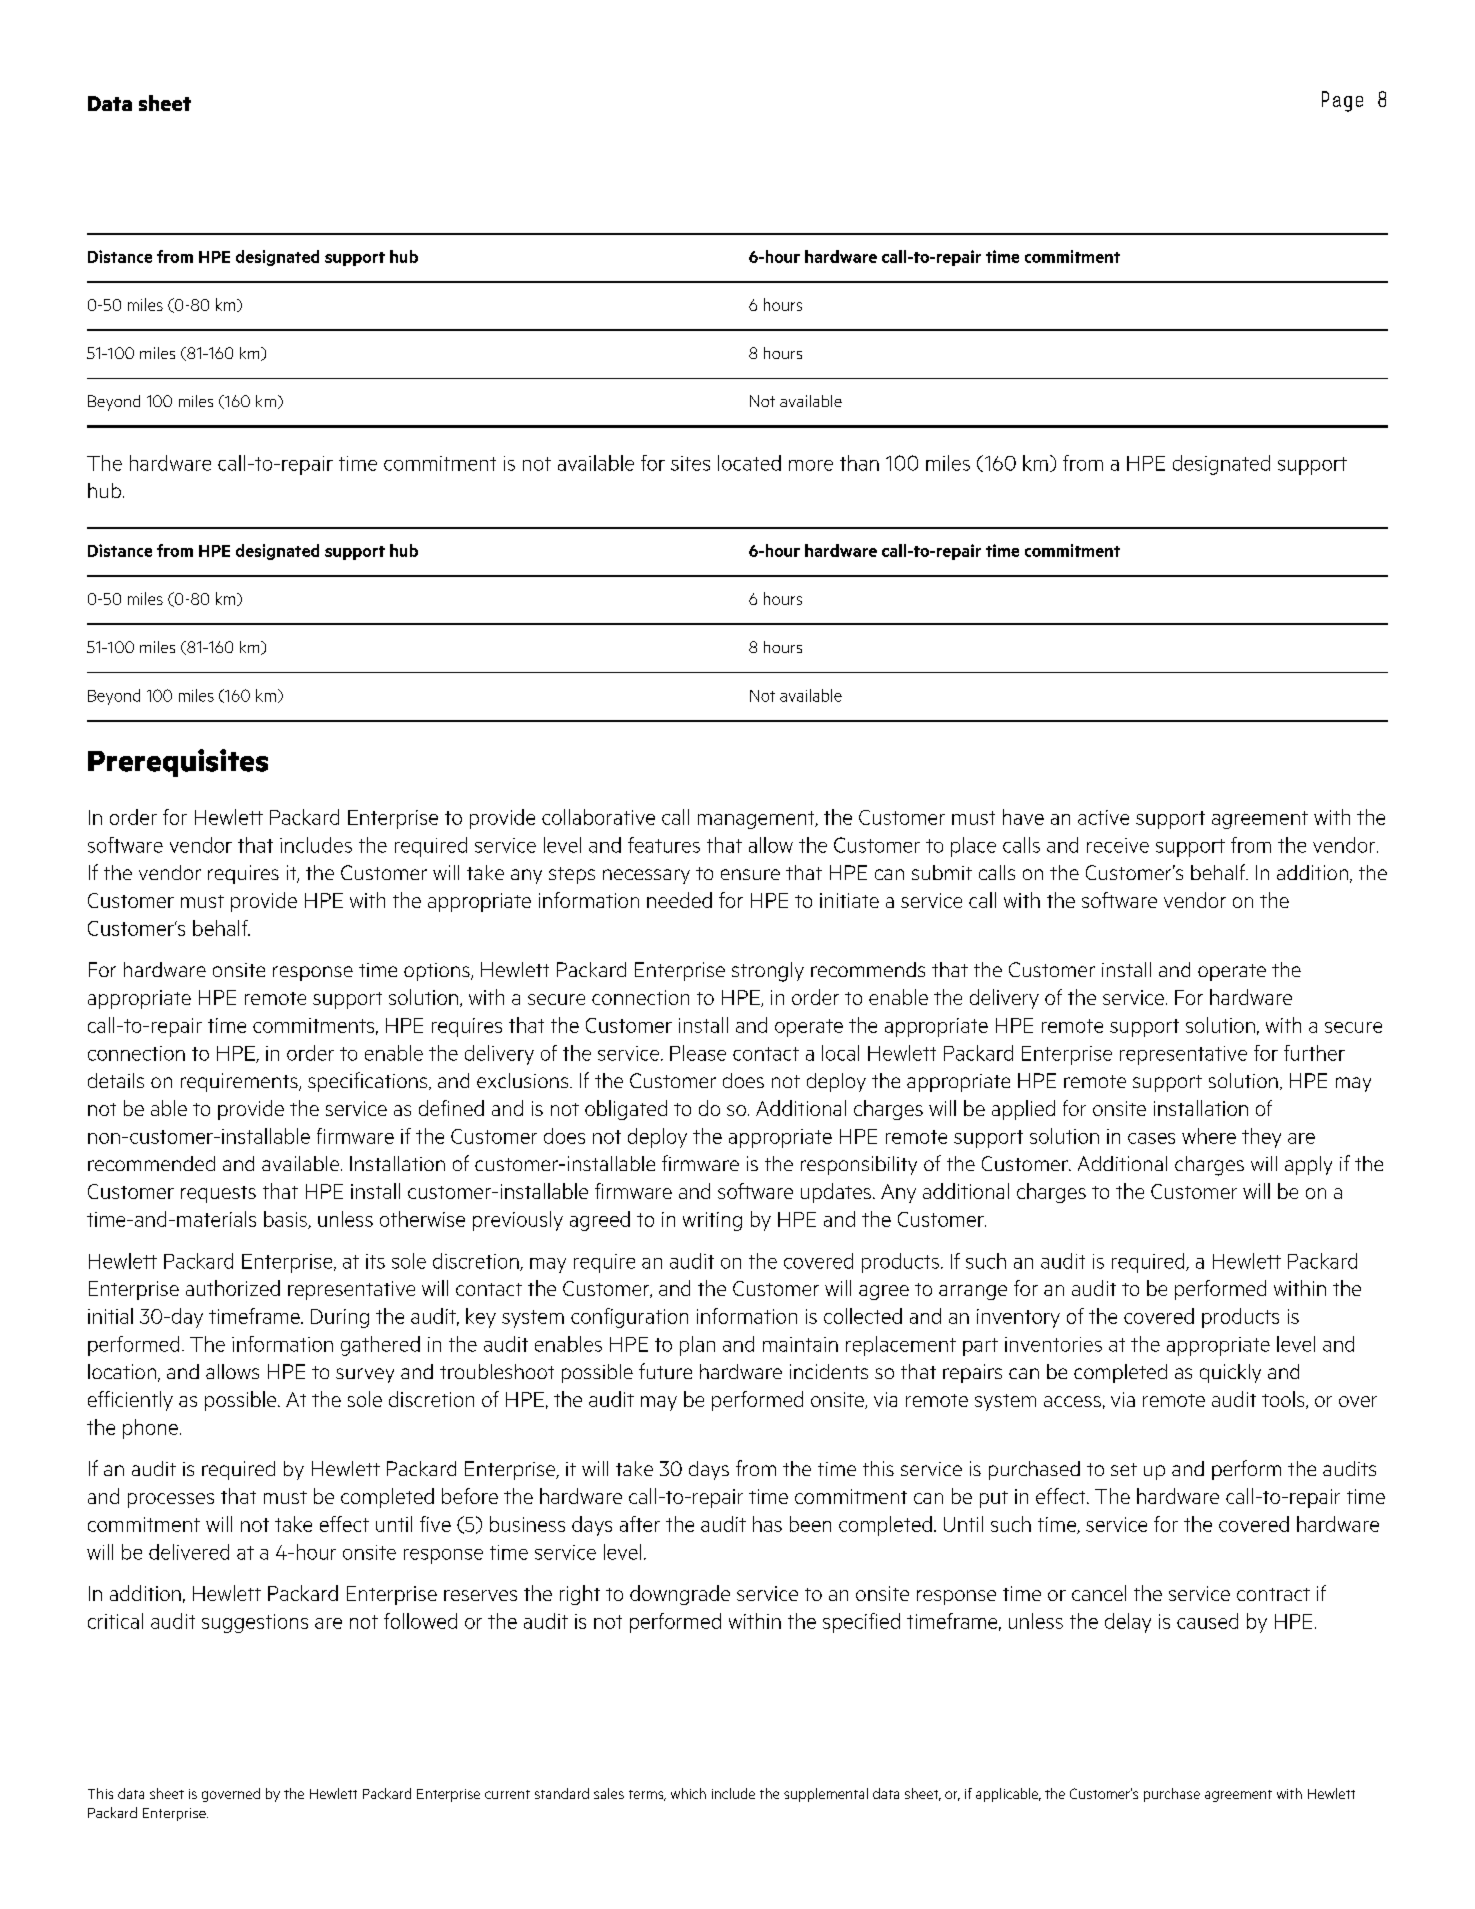 This screenshot has width=1475, height=1909. What do you see at coordinates (1209, 1136) in the screenshot?
I see `where` at bounding box center [1209, 1136].
